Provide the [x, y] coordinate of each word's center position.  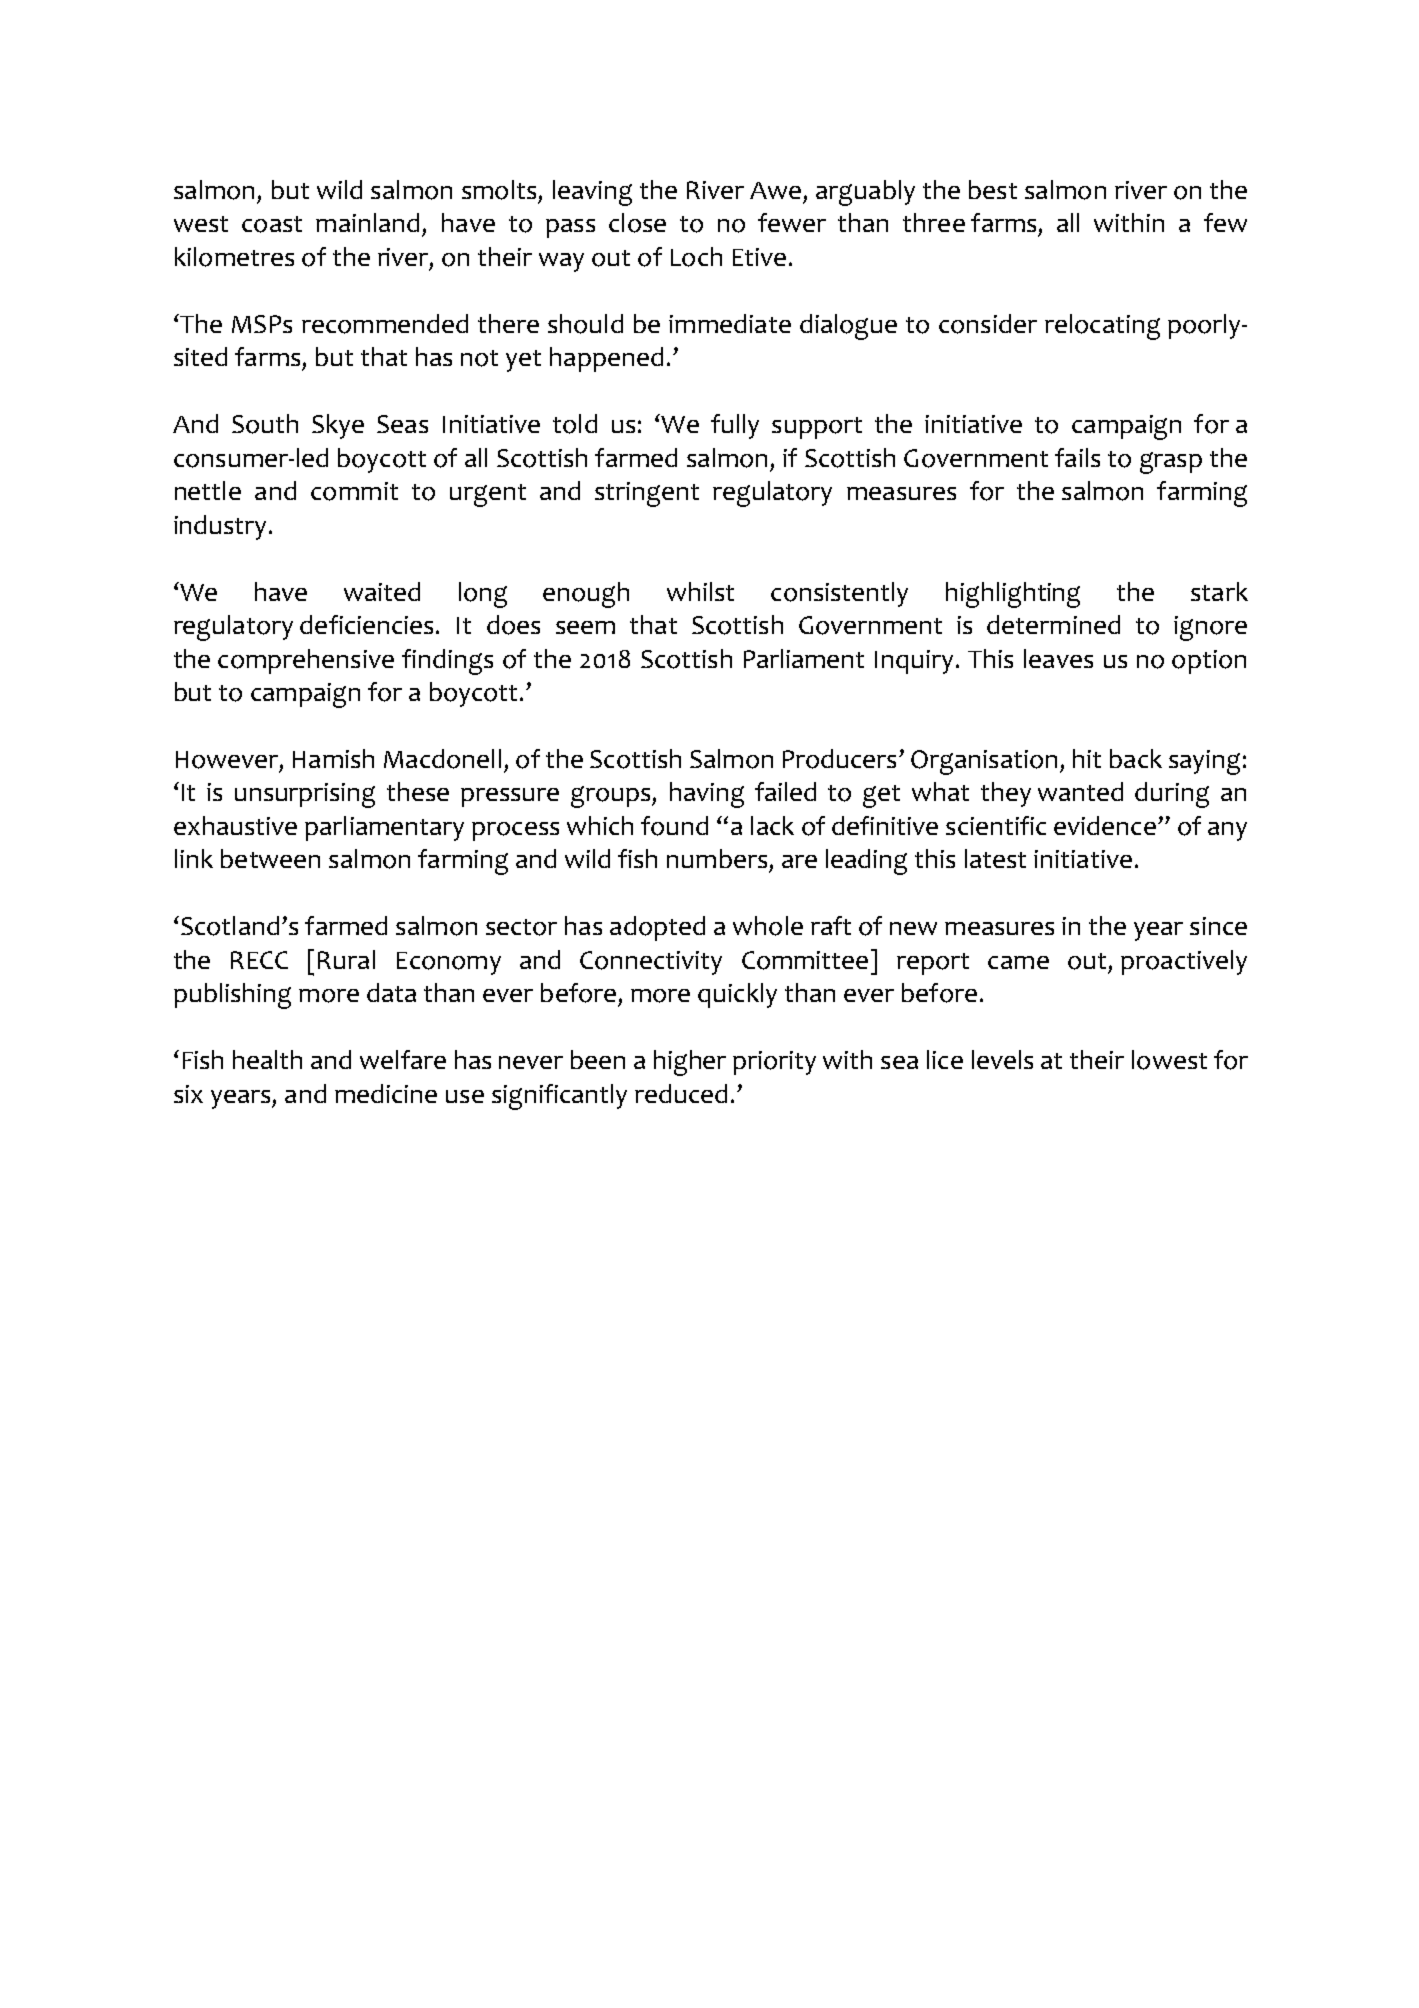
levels [1002, 1059]
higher [690, 1063]
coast [272, 224]
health [267, 1059]
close [637, 223]
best [993, 189]
